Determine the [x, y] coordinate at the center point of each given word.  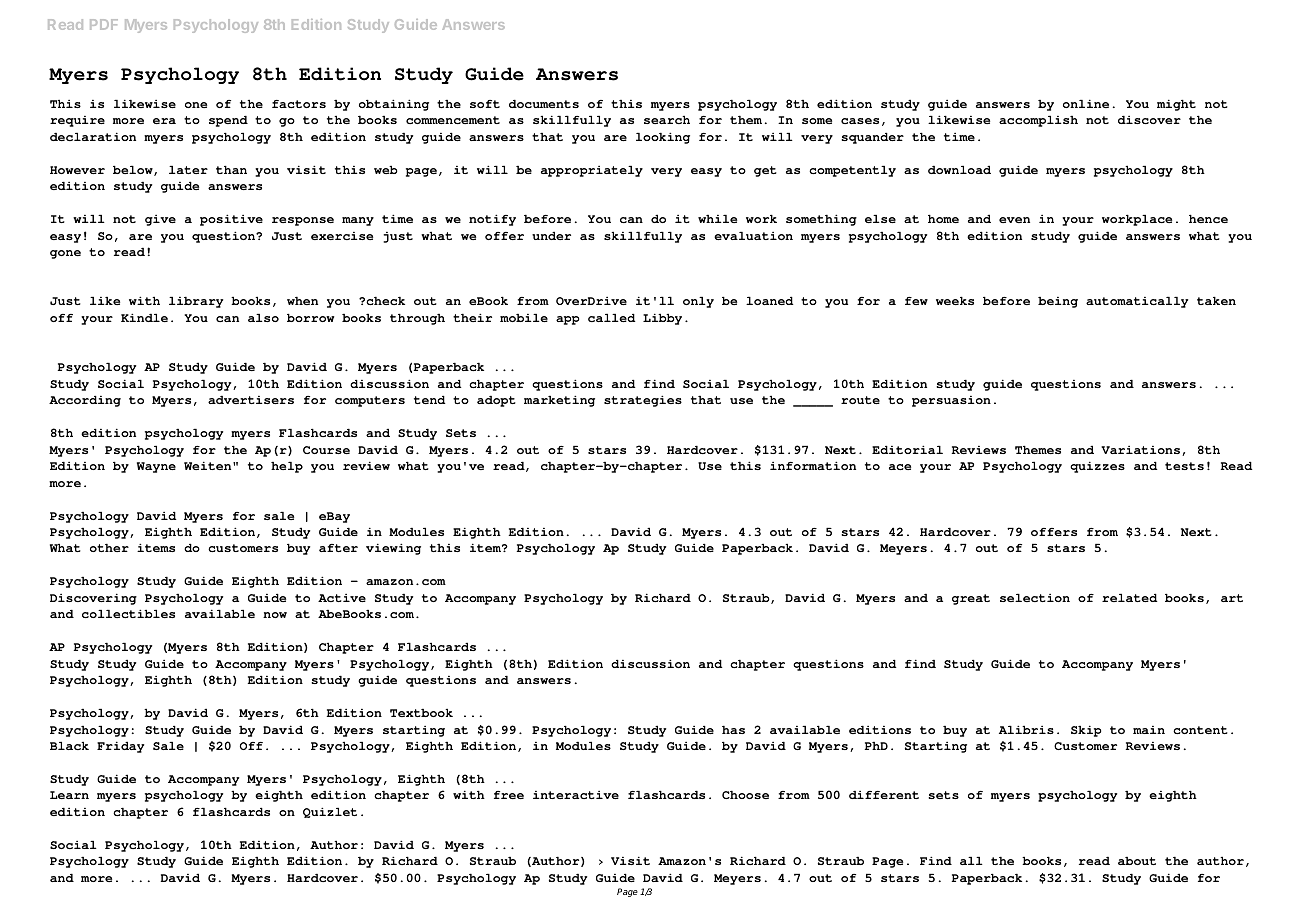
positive [231, 220]
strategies [643, 401]
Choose [745, 794]
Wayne [156, 467]
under [551, 235]
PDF [104, 24]
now [275, 615]
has [733, 729]
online [1086, 103]
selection [1035, 597]
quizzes [1097, 467]
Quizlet [330, 812]
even [1014, 220]
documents [544, 103]
